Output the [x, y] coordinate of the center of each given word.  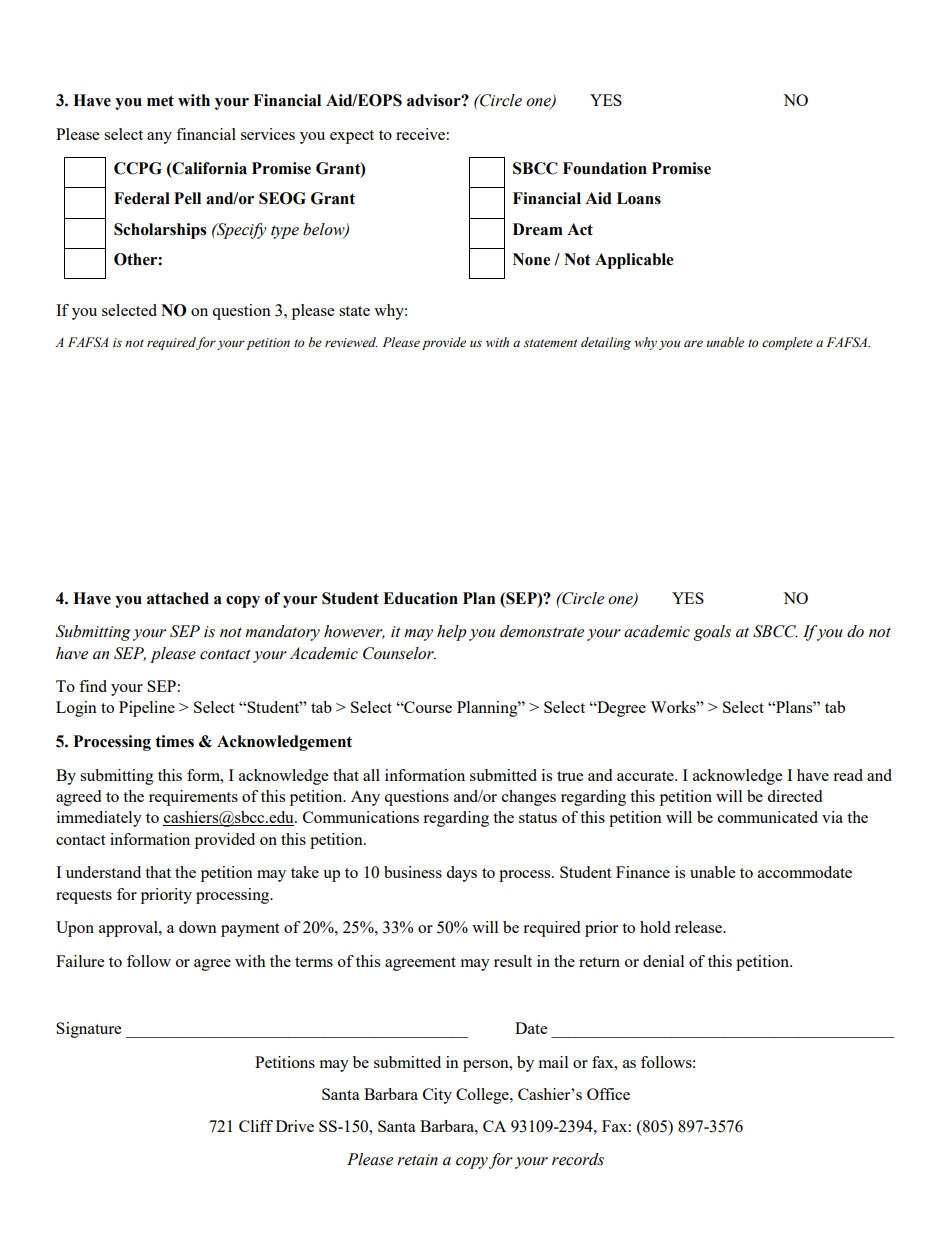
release [699, 927]
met [160, 101]
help [452, 633]
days [461, 874]
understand [103, 872]
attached [178, 598]
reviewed [351, 342]
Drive [295, 1126]
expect [352, 137]
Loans [639, 198]
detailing [606, 343]
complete [787, 343]
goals [712, 633]
